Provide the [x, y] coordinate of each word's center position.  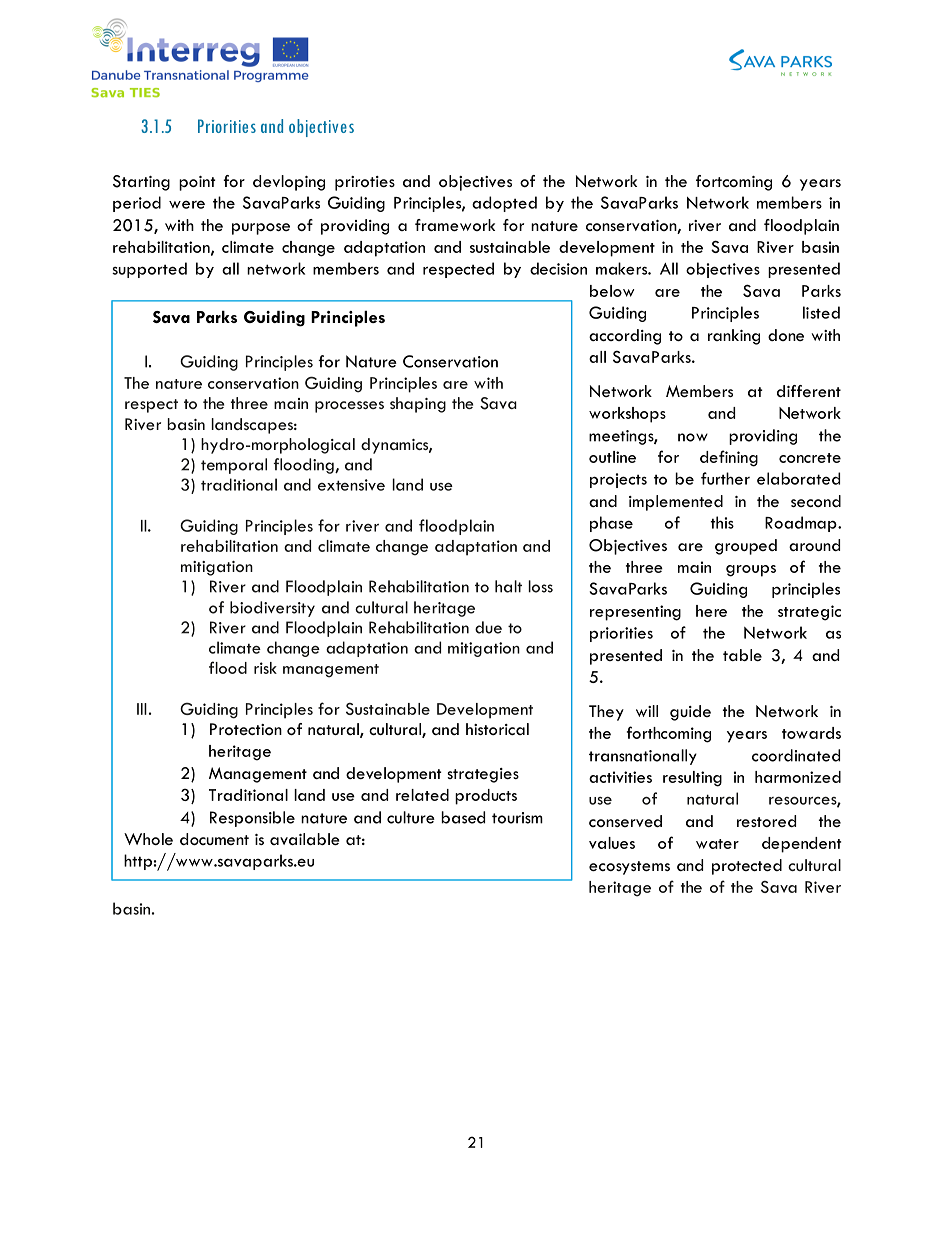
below [612, 291]
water [717, 844]
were [187, 204]
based [463, 817]
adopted [504, 204]
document [214, 839]
